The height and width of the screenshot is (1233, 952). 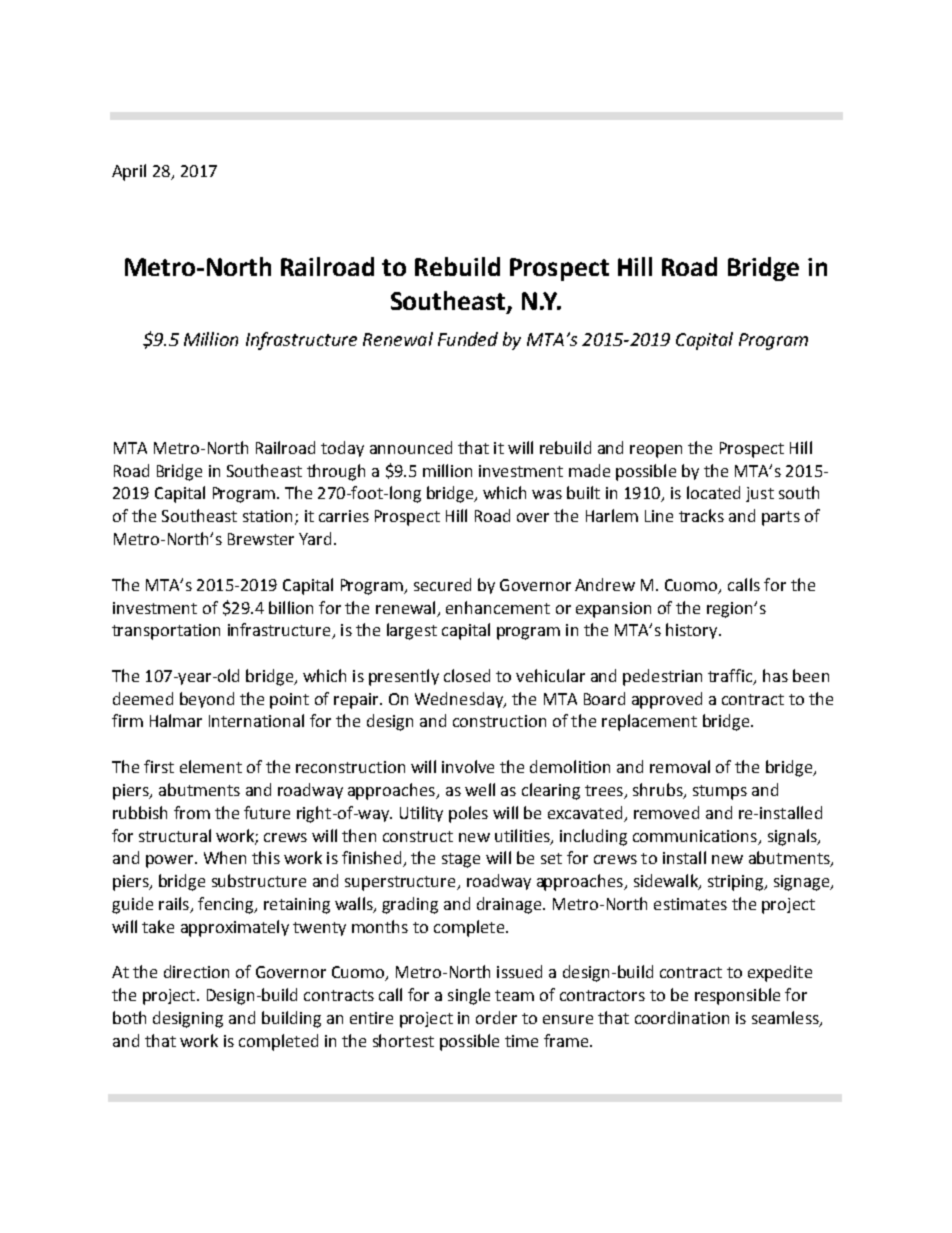 I want to click on from, so click(x=192, y=812).
